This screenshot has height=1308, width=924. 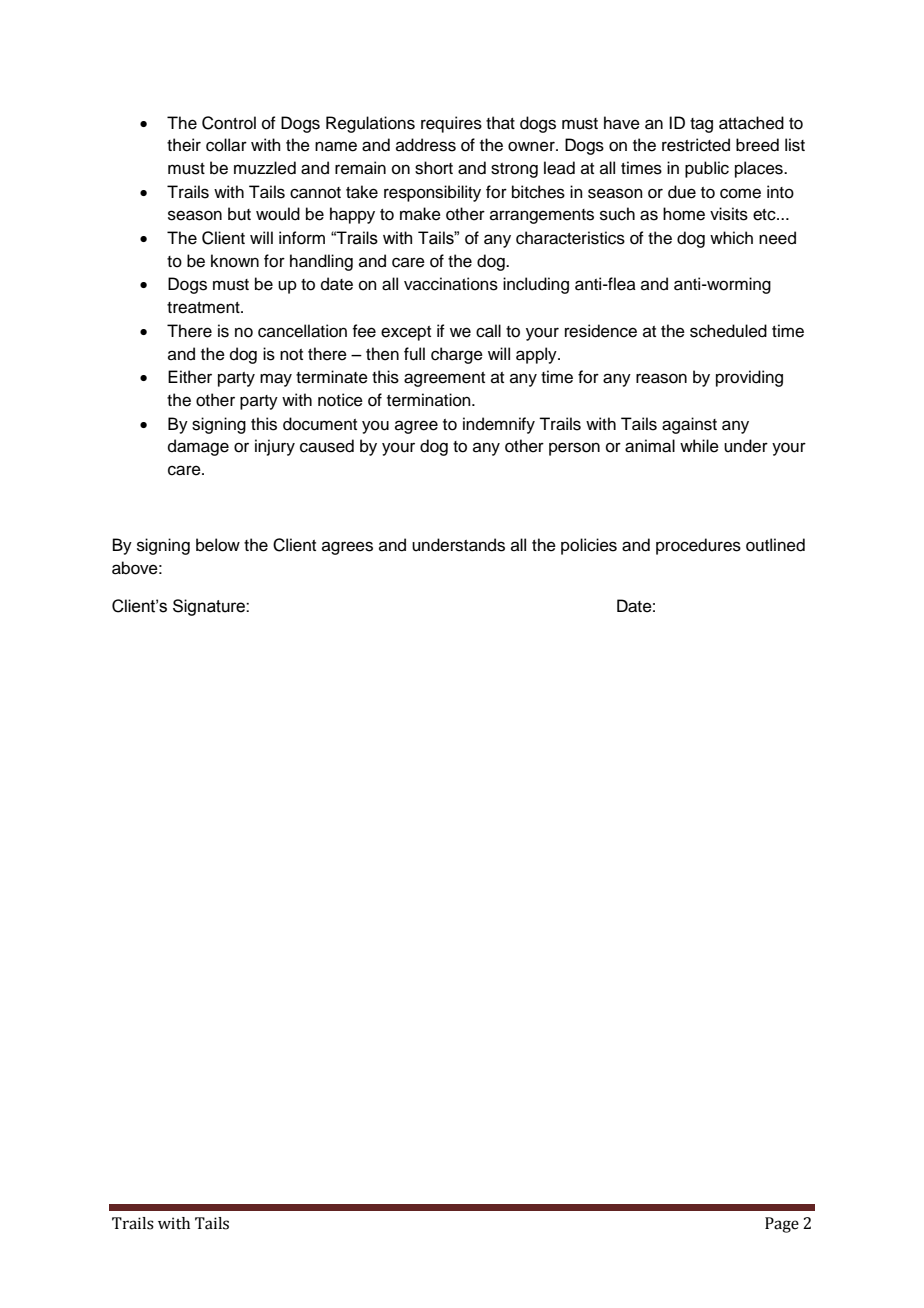 What do you see at coordinates (589, 546) in the screenshot?
I see `policies` at bounding box center [589, 546].
